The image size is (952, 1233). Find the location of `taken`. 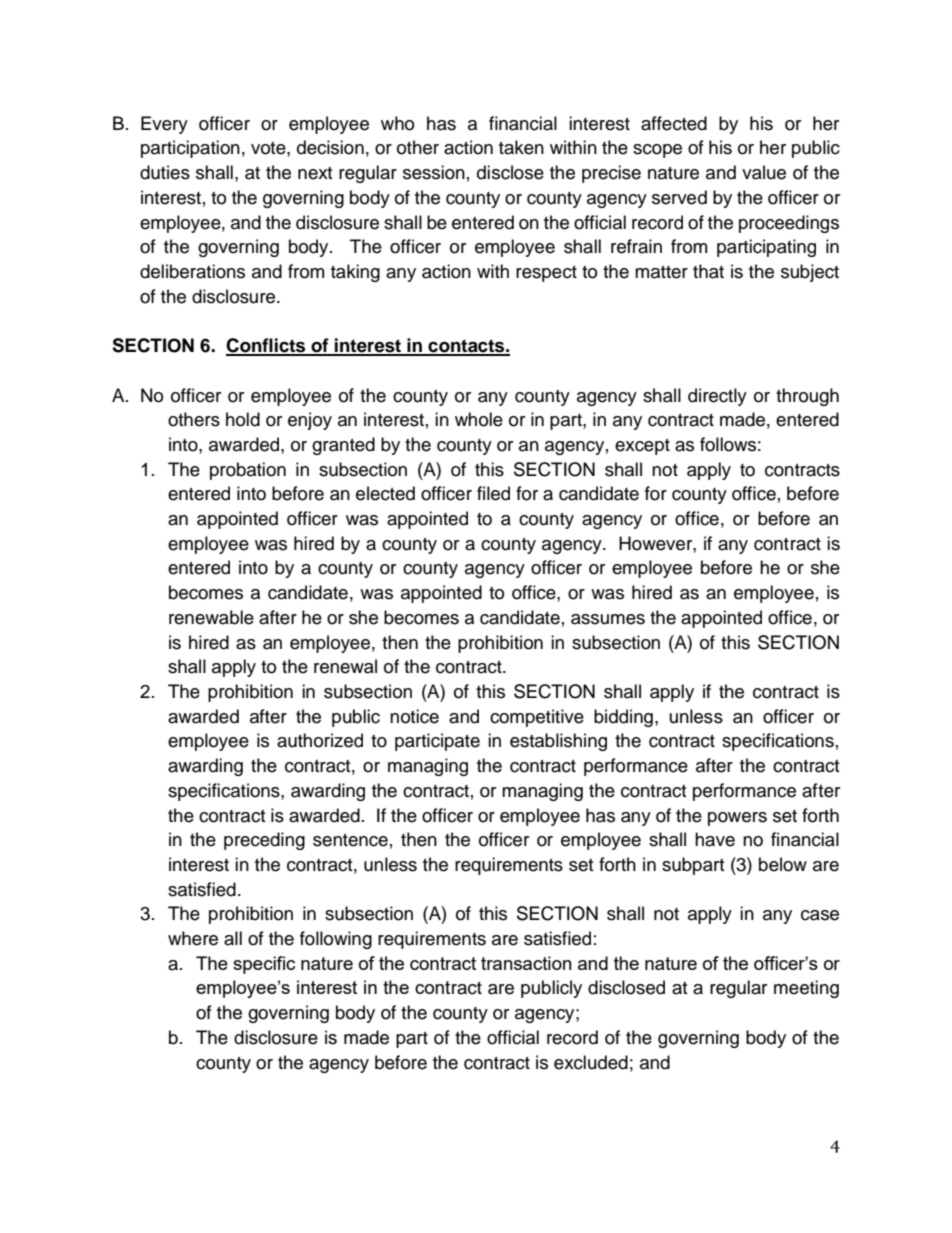

taken is located at coordinates (521, 147).
